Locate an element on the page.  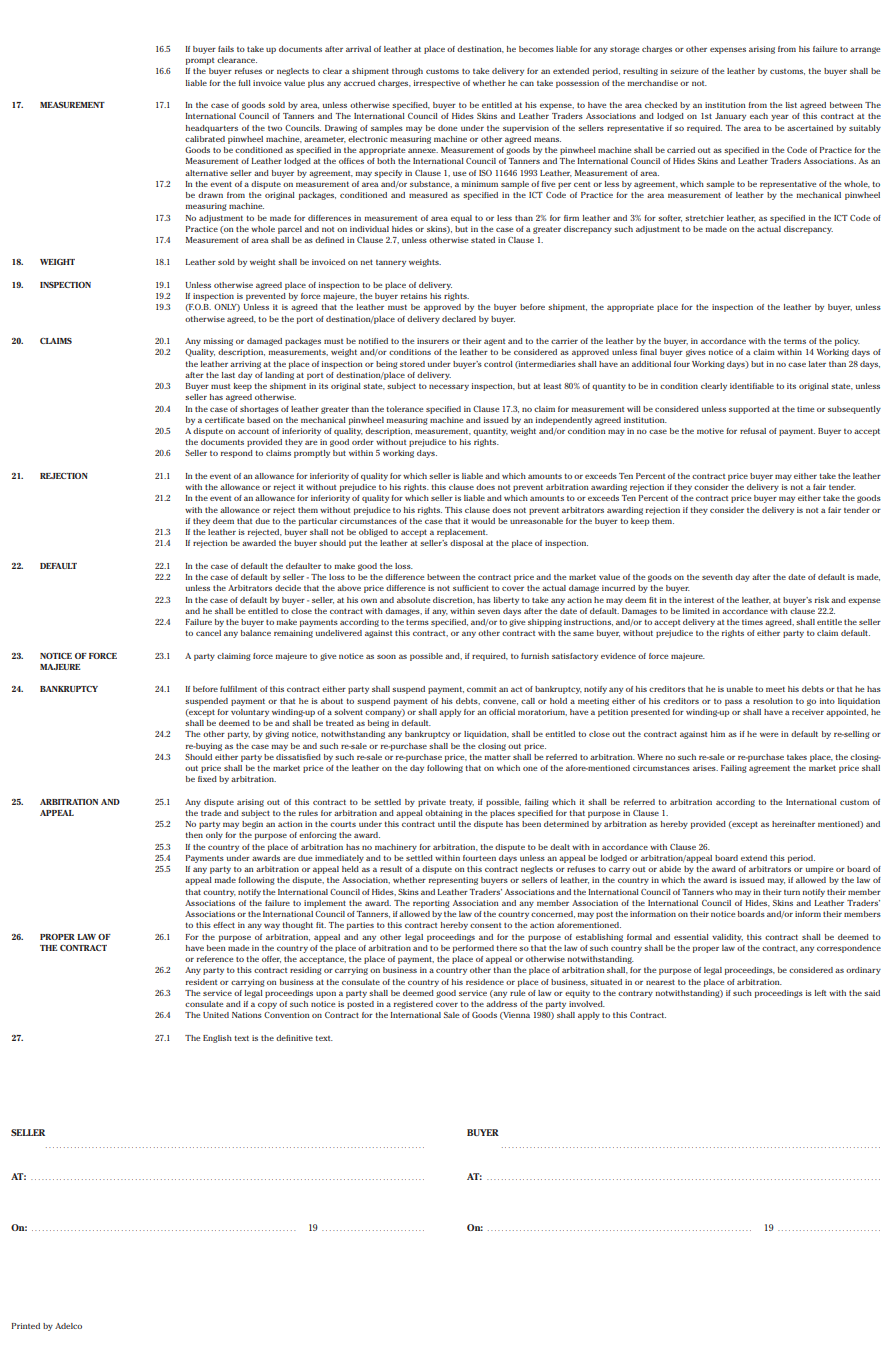
list is located at coordinates (791, 105).
